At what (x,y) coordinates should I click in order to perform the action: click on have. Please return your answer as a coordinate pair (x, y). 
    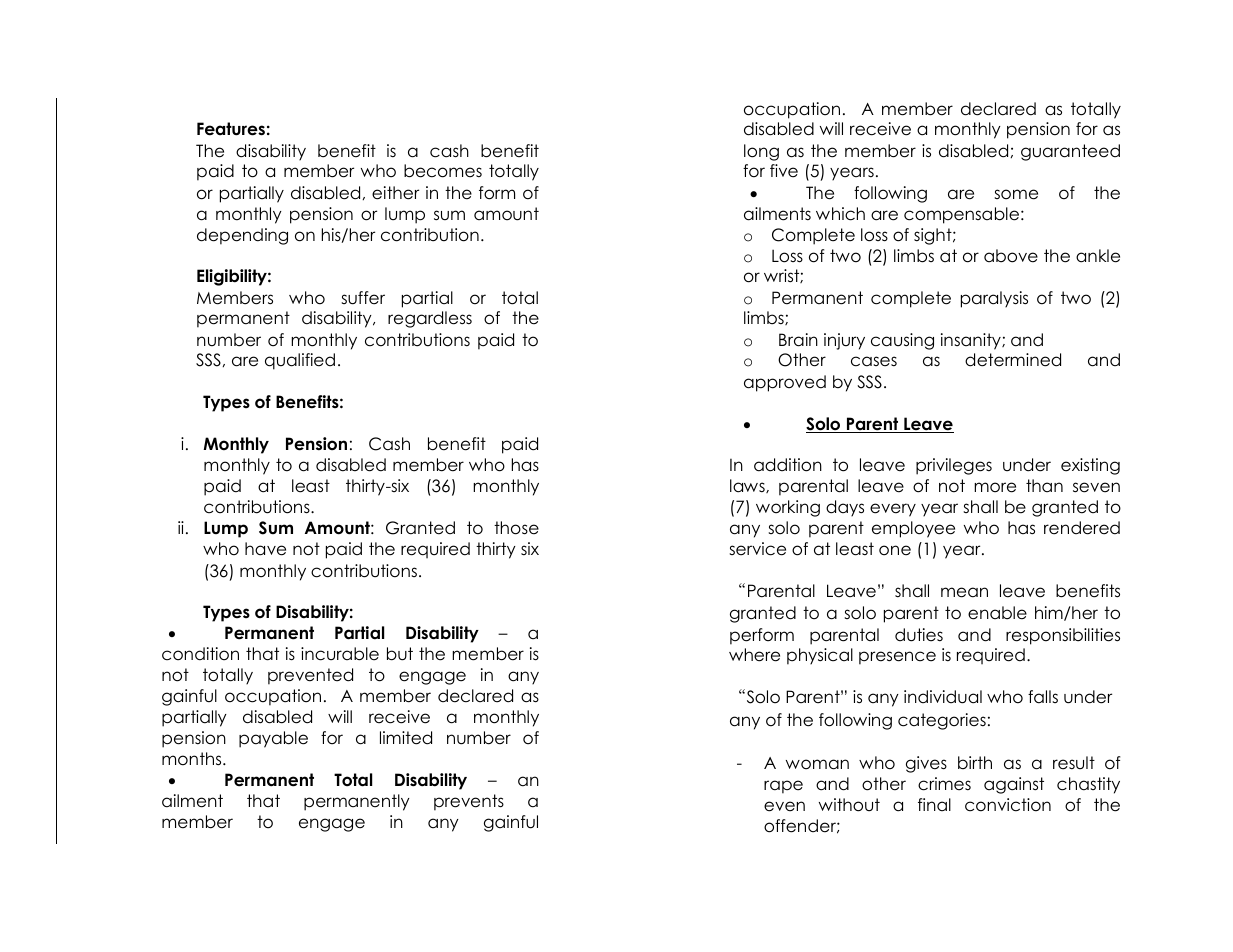
    Looking at the image, I should click on (265, 549).
